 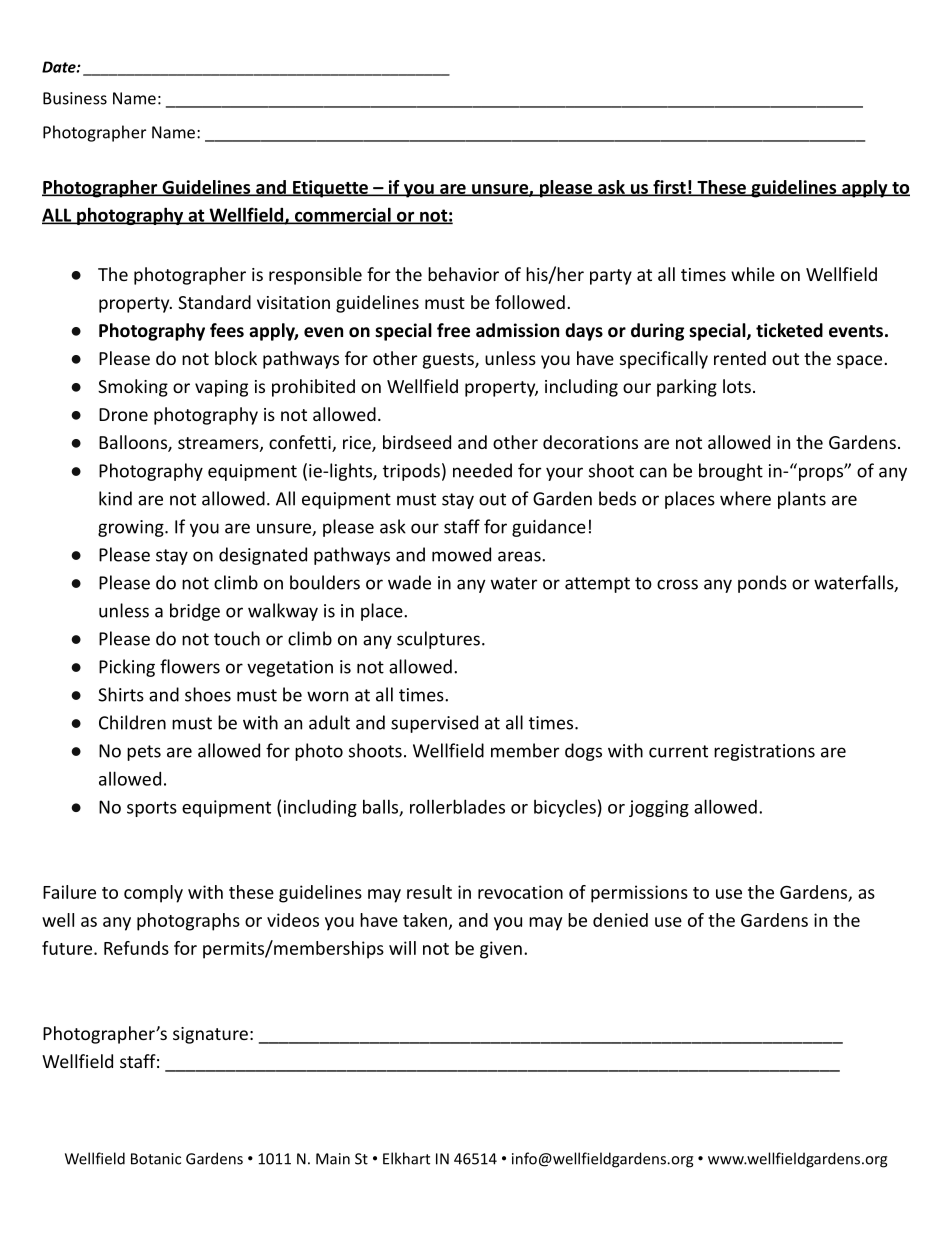 I want to click on registrations, so click(x=764, y=752).
